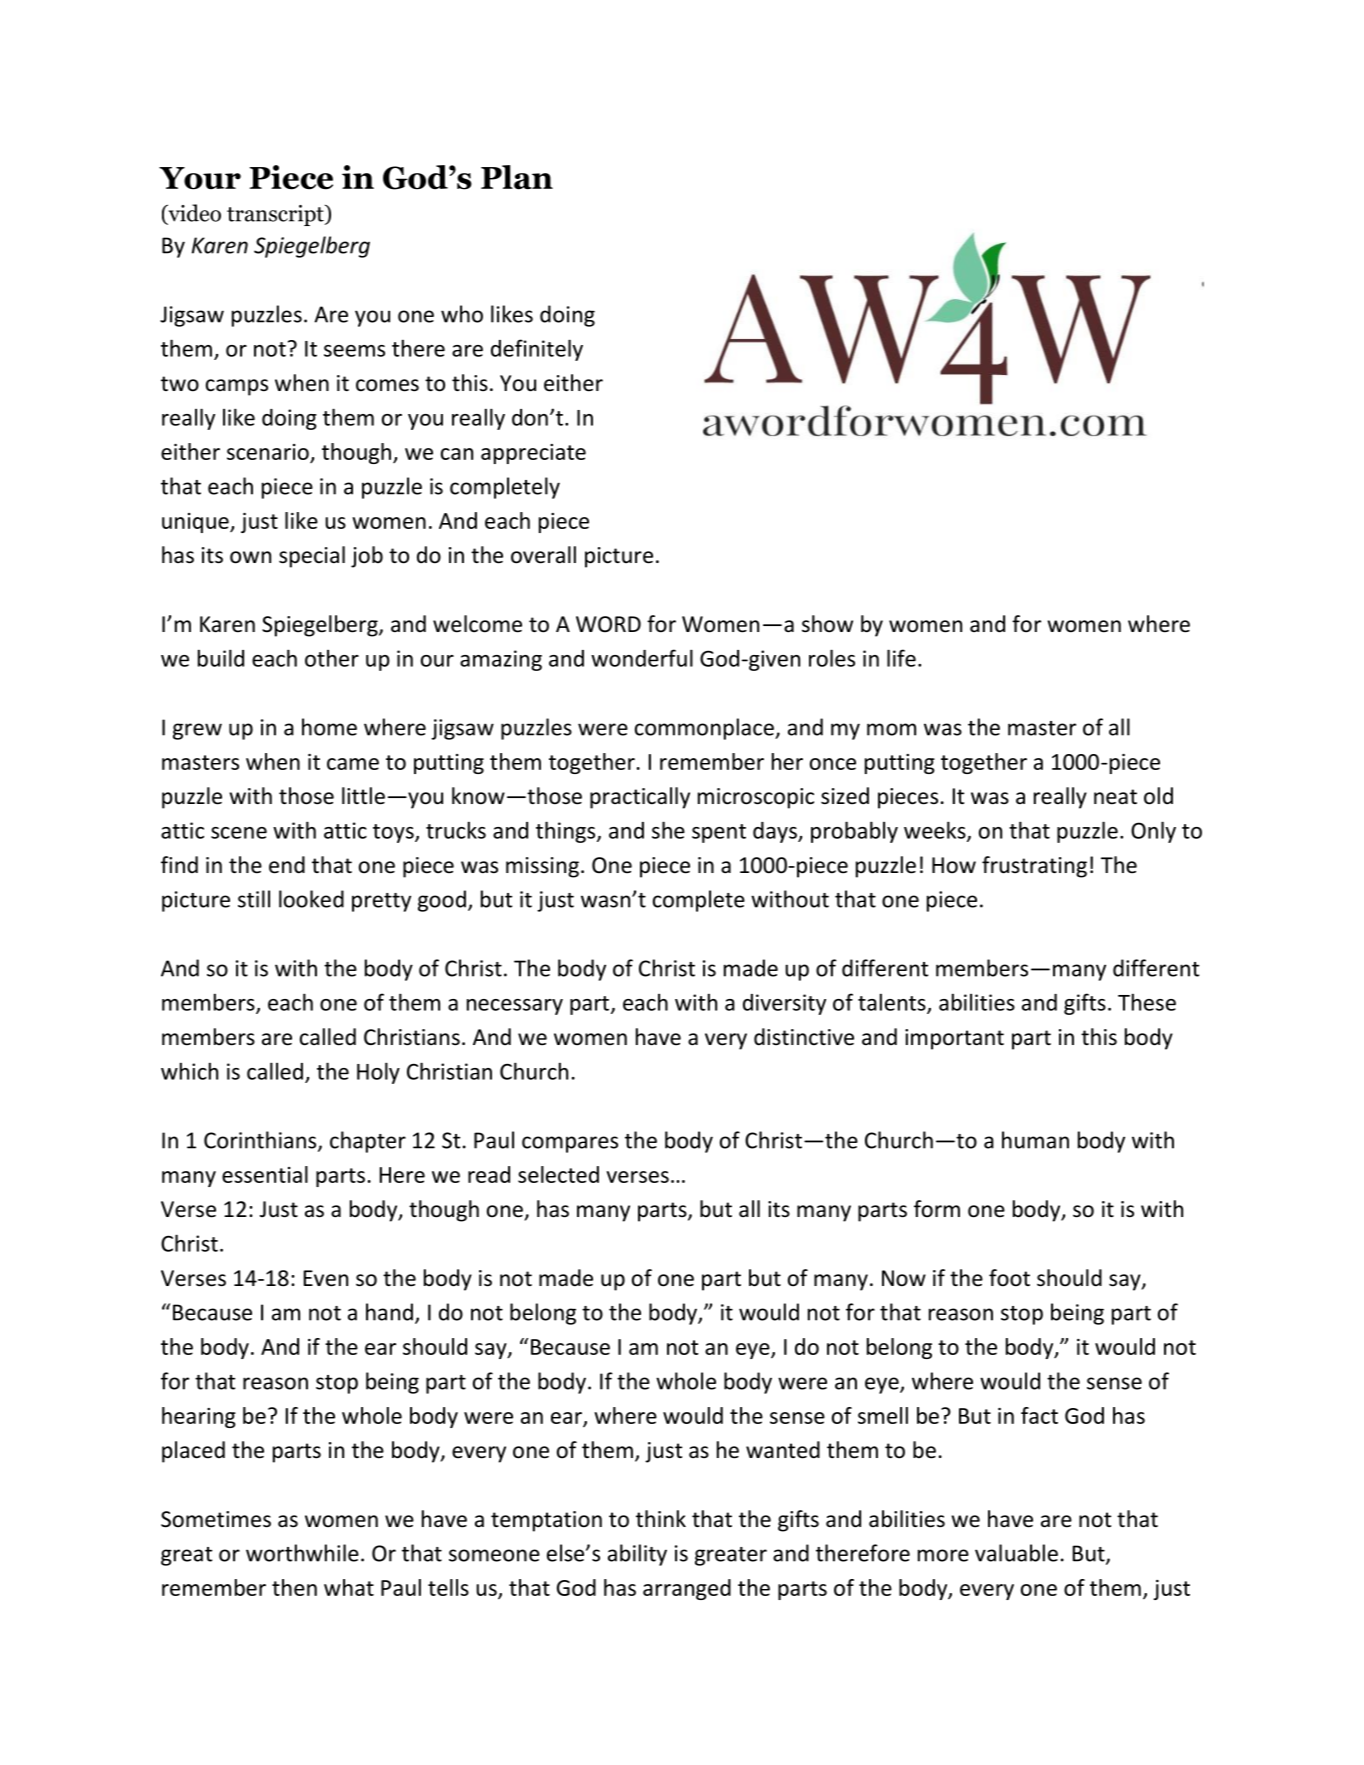 The height and width of the document is (1765, 1364). Describe the element at coordinates (668, 830) in the document. I see `she` at that location.
